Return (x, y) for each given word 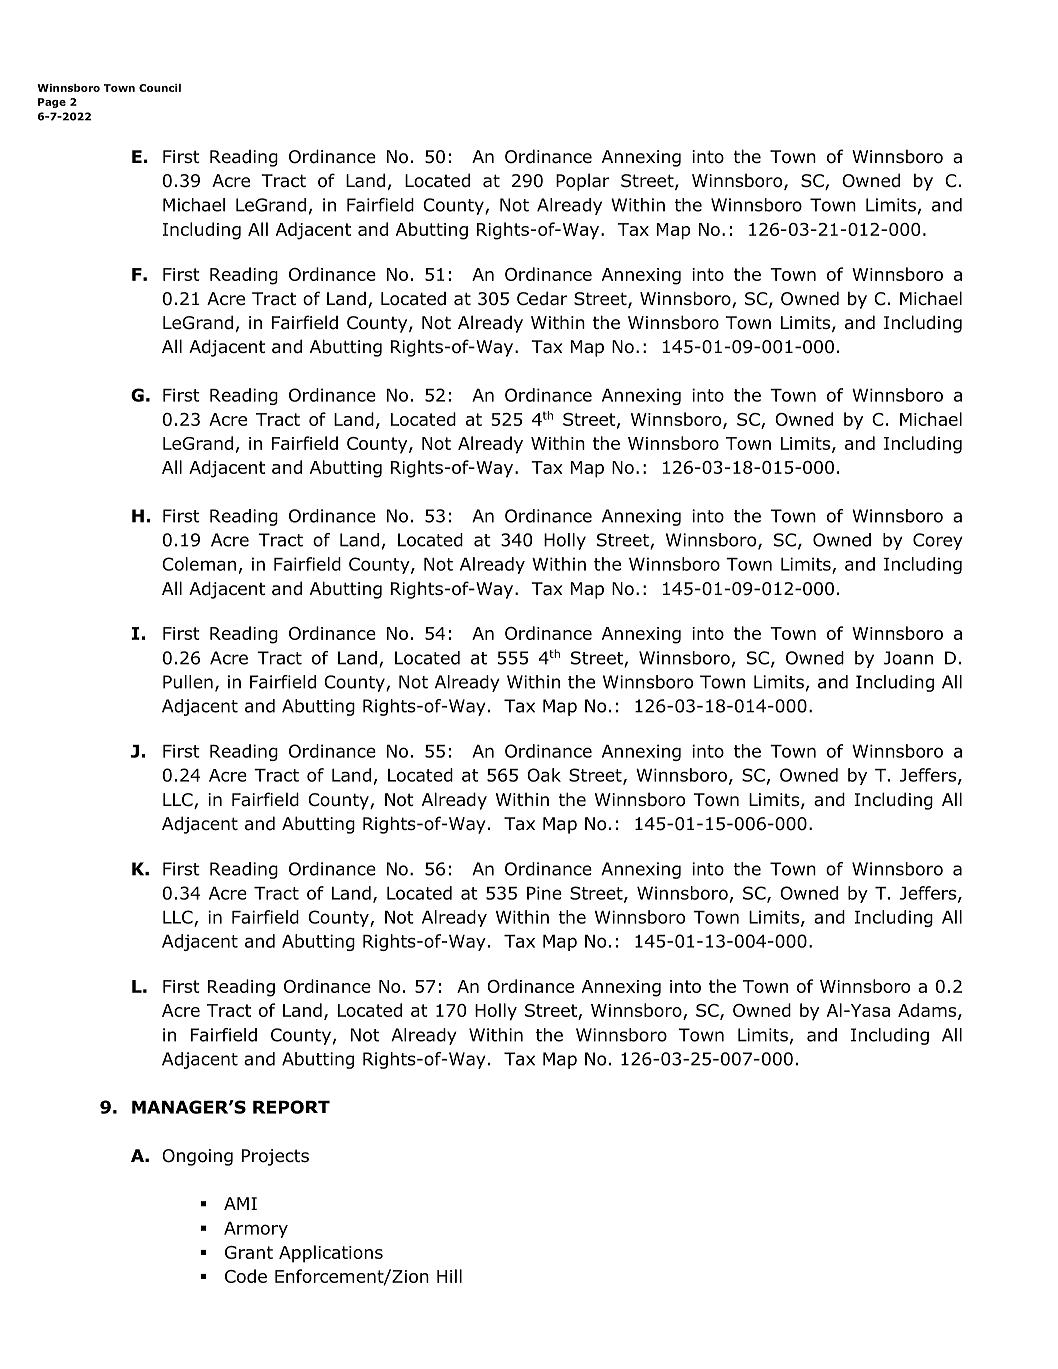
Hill (449, 1276)
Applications (331, 1254)
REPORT (291, 1107)
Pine (544, 893)
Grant (249, 1252)
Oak (544, 775)
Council (160, 88)
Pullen (188, 682)
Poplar (583, 182)
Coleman (199, 564)
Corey (938, 541)
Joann (908, 658)
